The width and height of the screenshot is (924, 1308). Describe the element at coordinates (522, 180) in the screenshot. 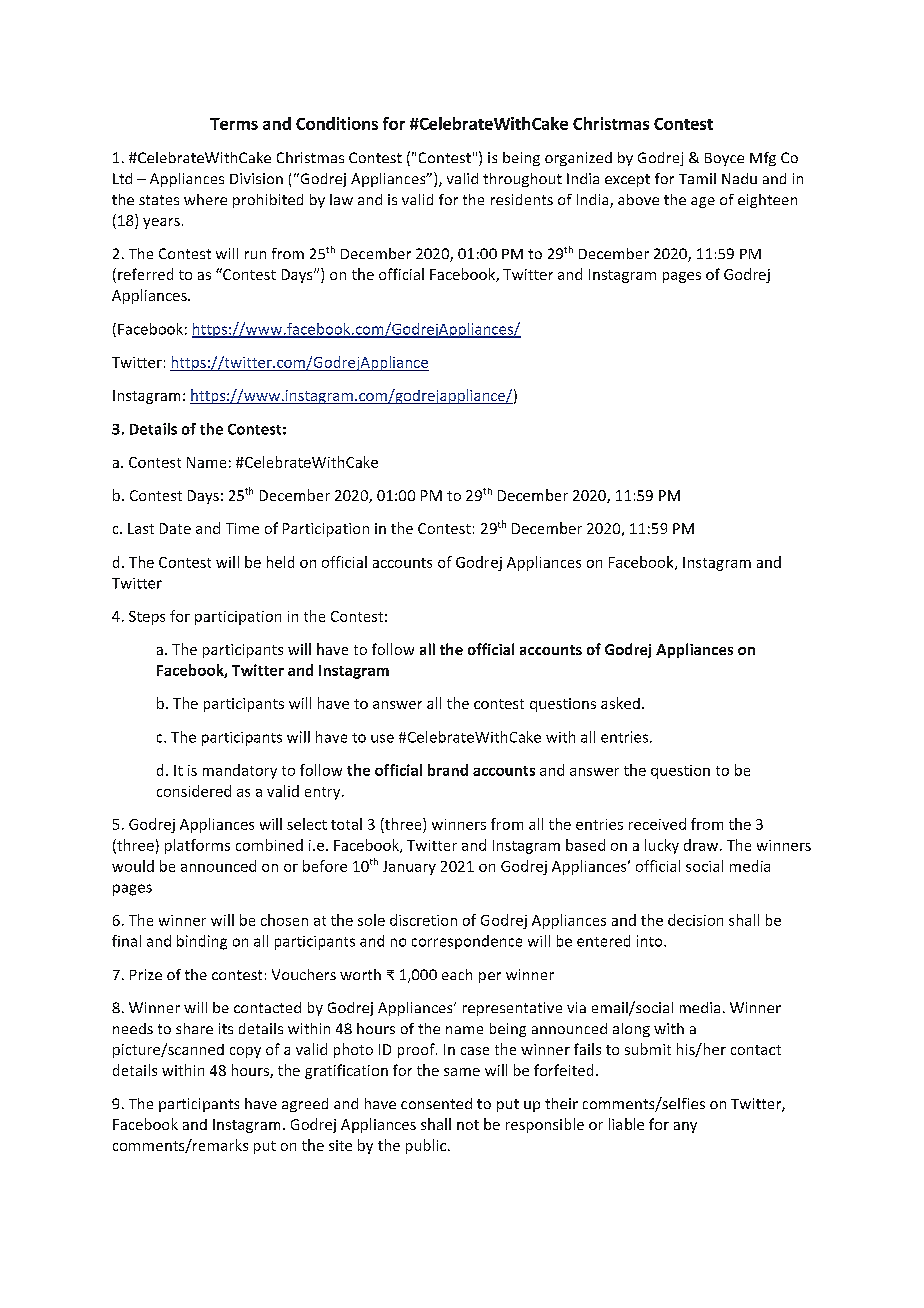

I see `throughout` at that location.
